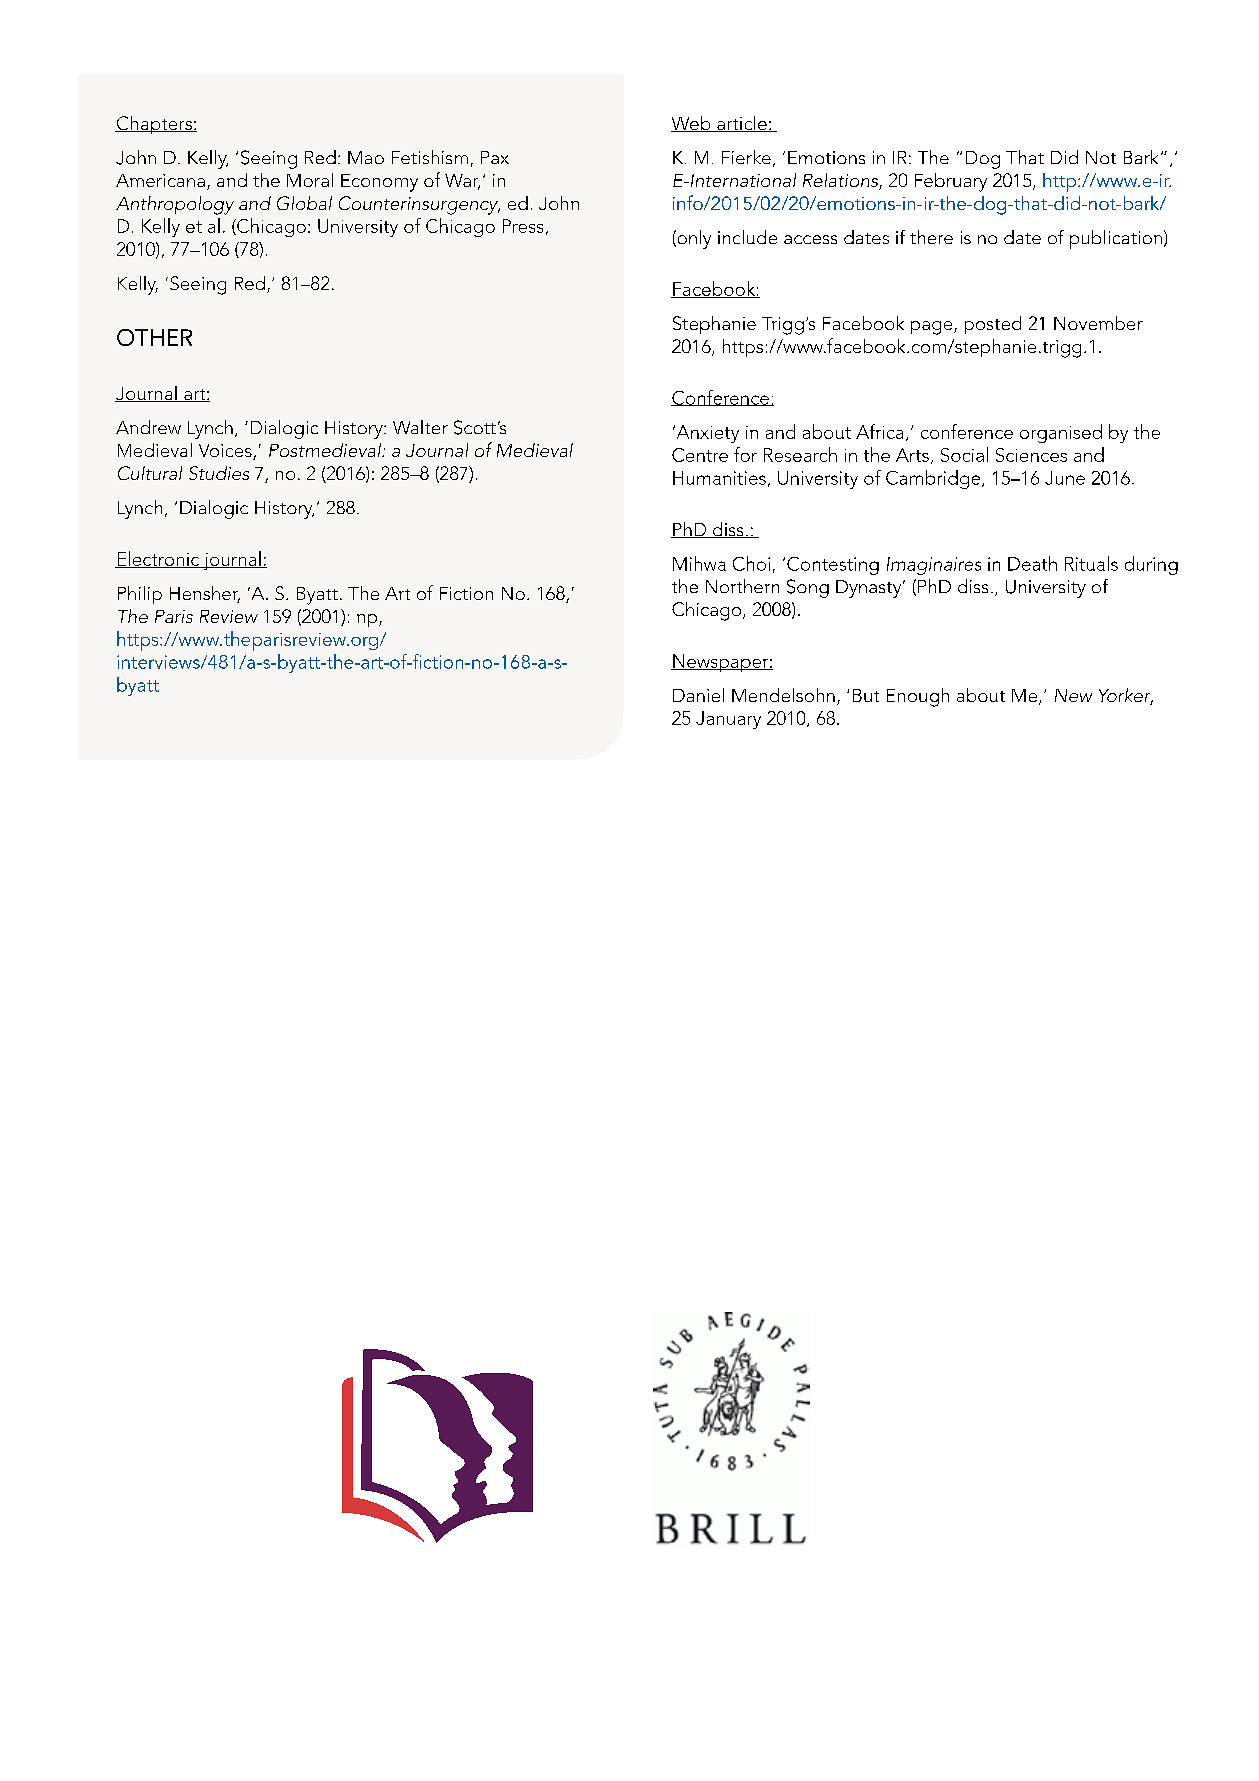  I want to click on February, so click(951, 182).
